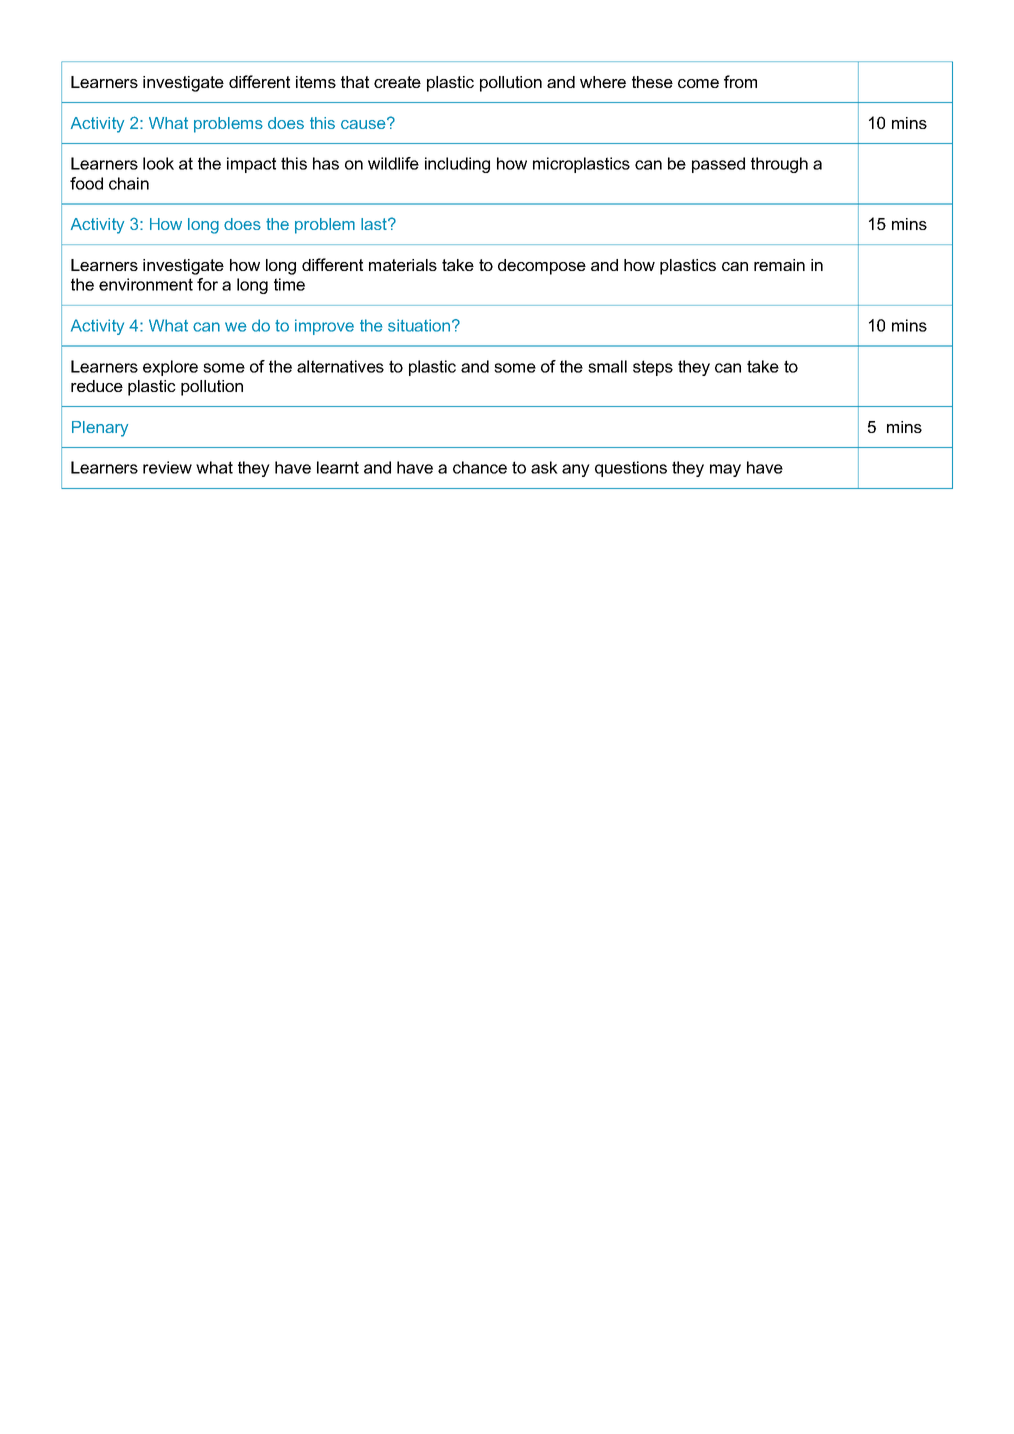  Describe the element at coordinates (170, 368) in the page. I see `explore` at that location.
